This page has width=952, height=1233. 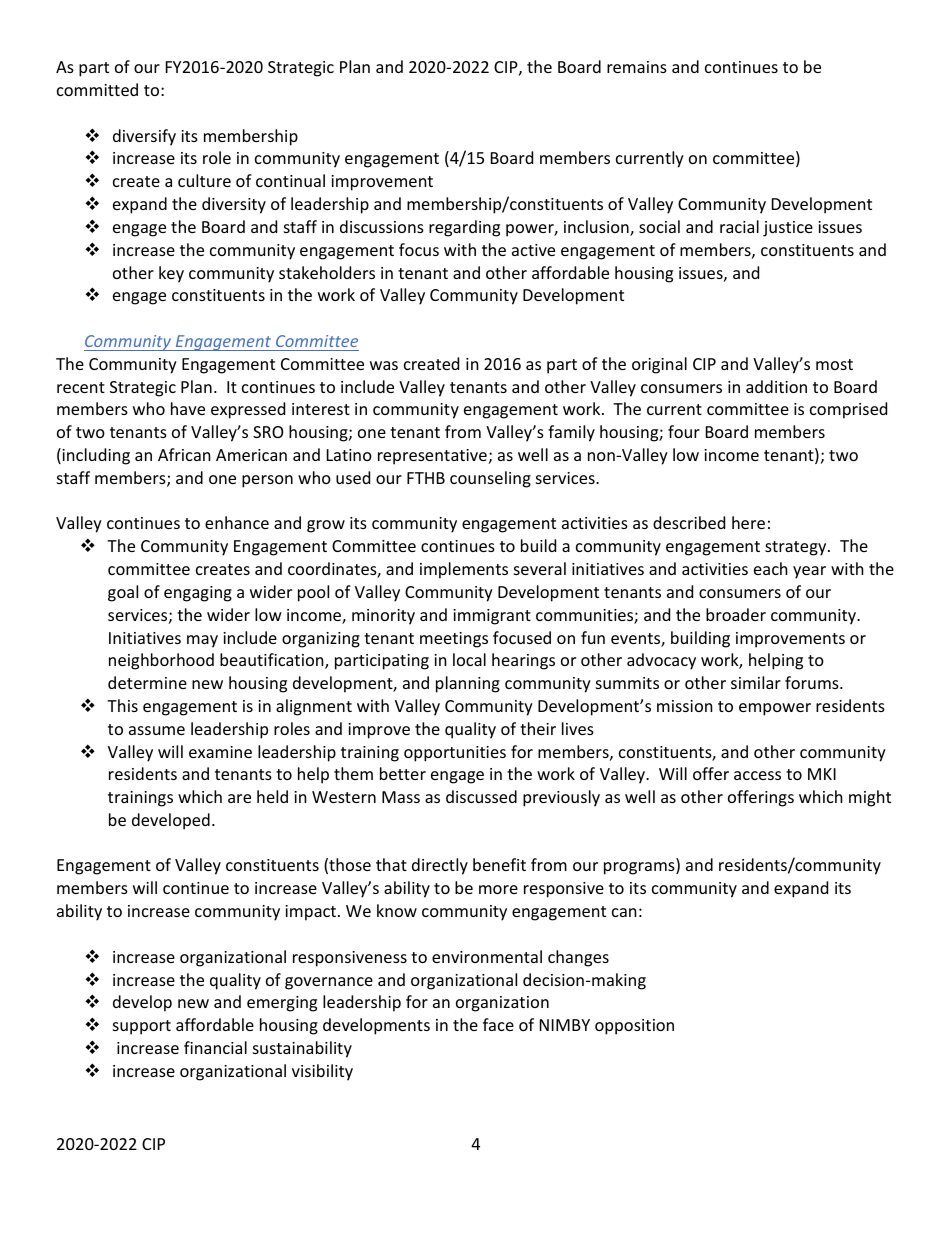 What do you see at coordinates (171, 274) in the page?
I see `key` at bounding box center [171, 274].
